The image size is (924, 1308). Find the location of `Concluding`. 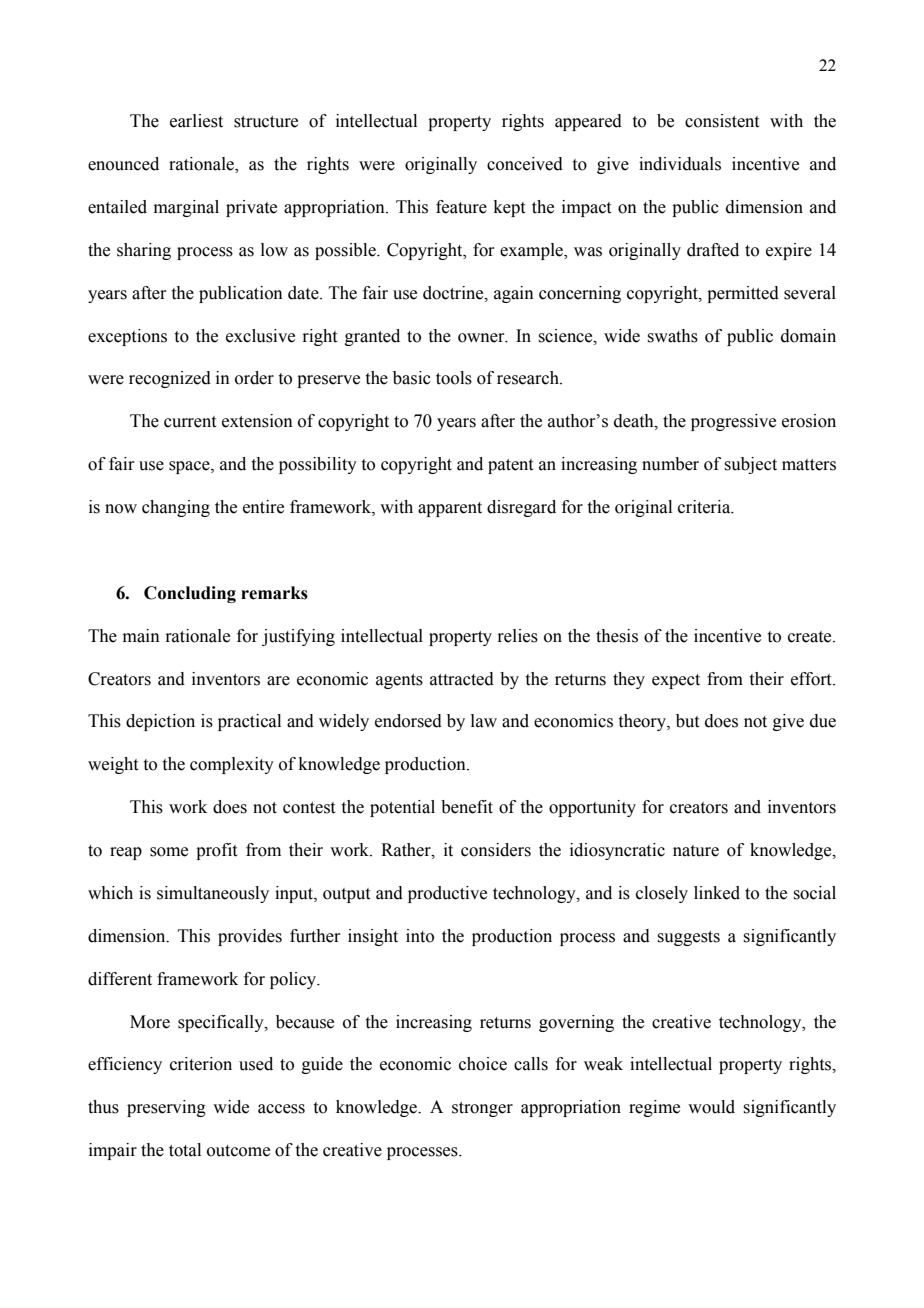

Concluding is located at coordinates (190, 594).
